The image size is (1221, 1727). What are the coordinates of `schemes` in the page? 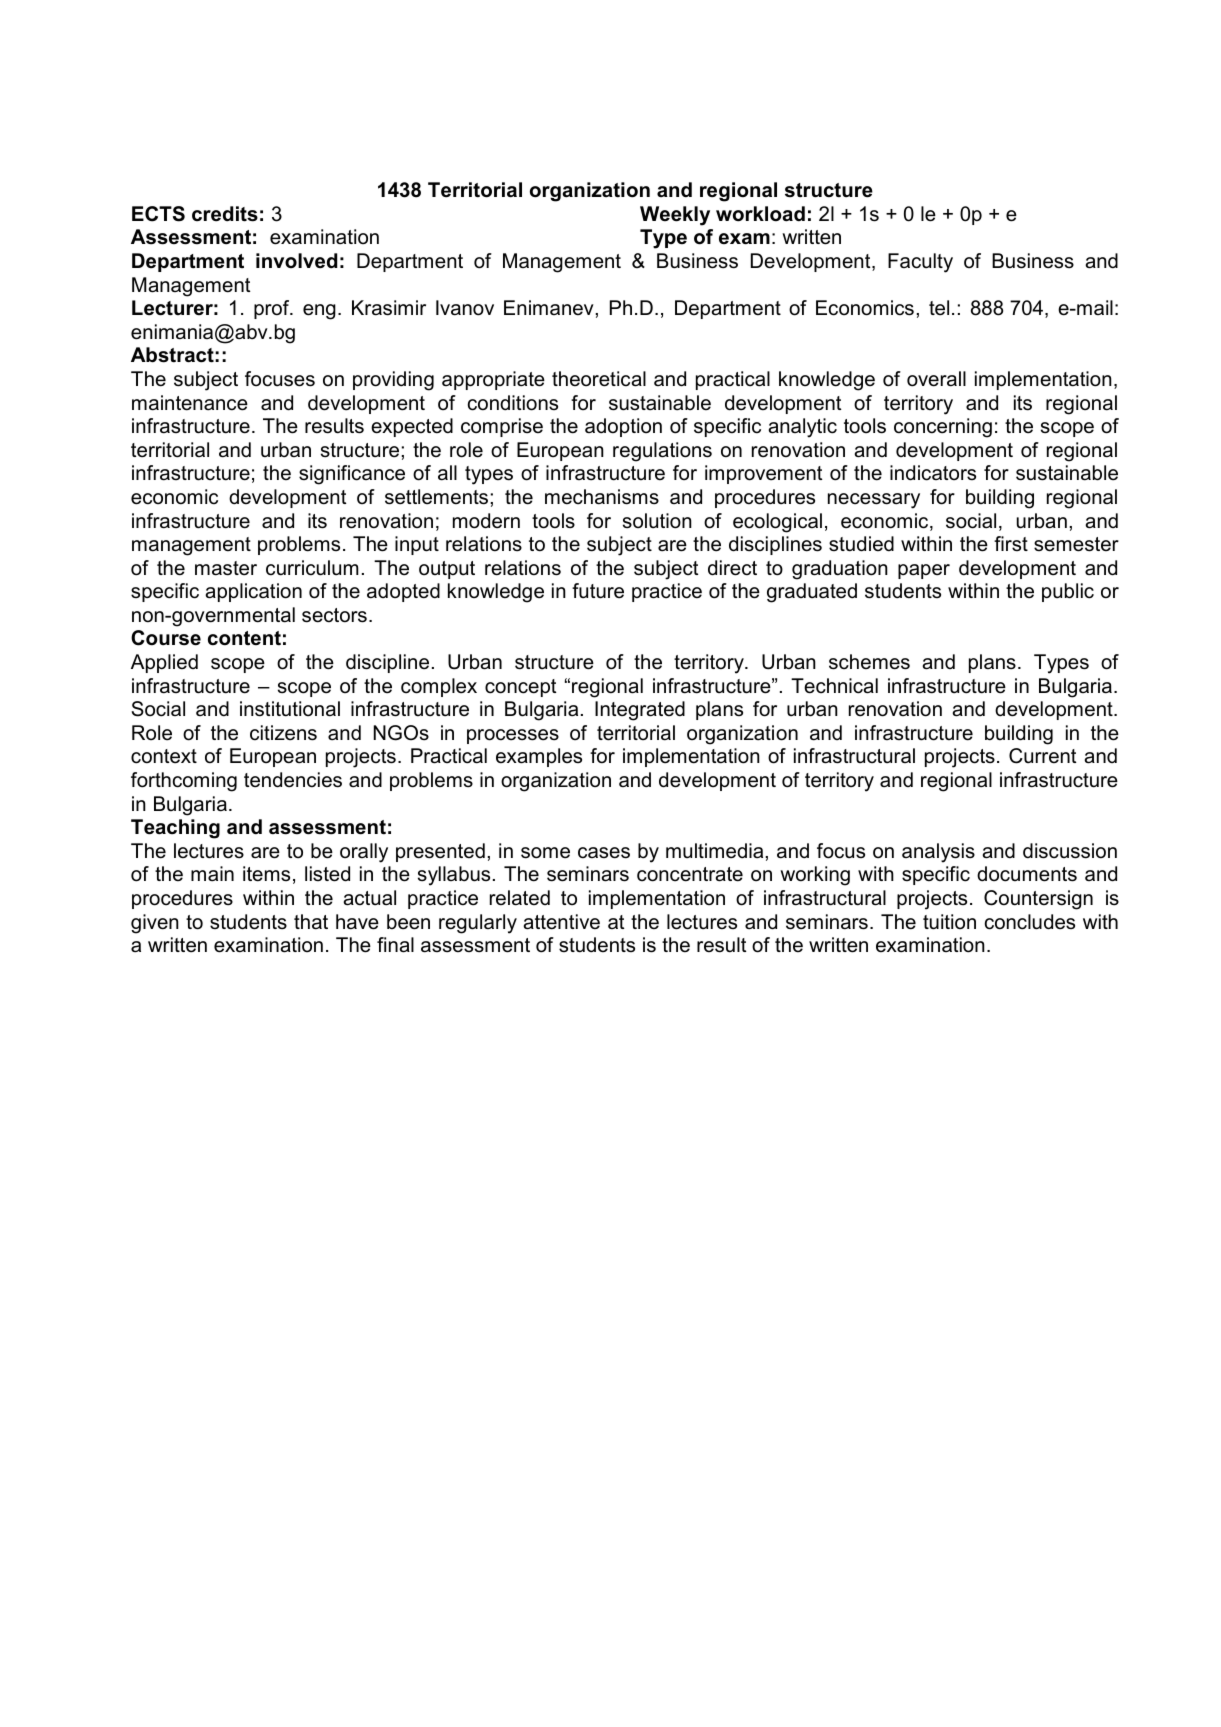 It's located at (869, 662).
